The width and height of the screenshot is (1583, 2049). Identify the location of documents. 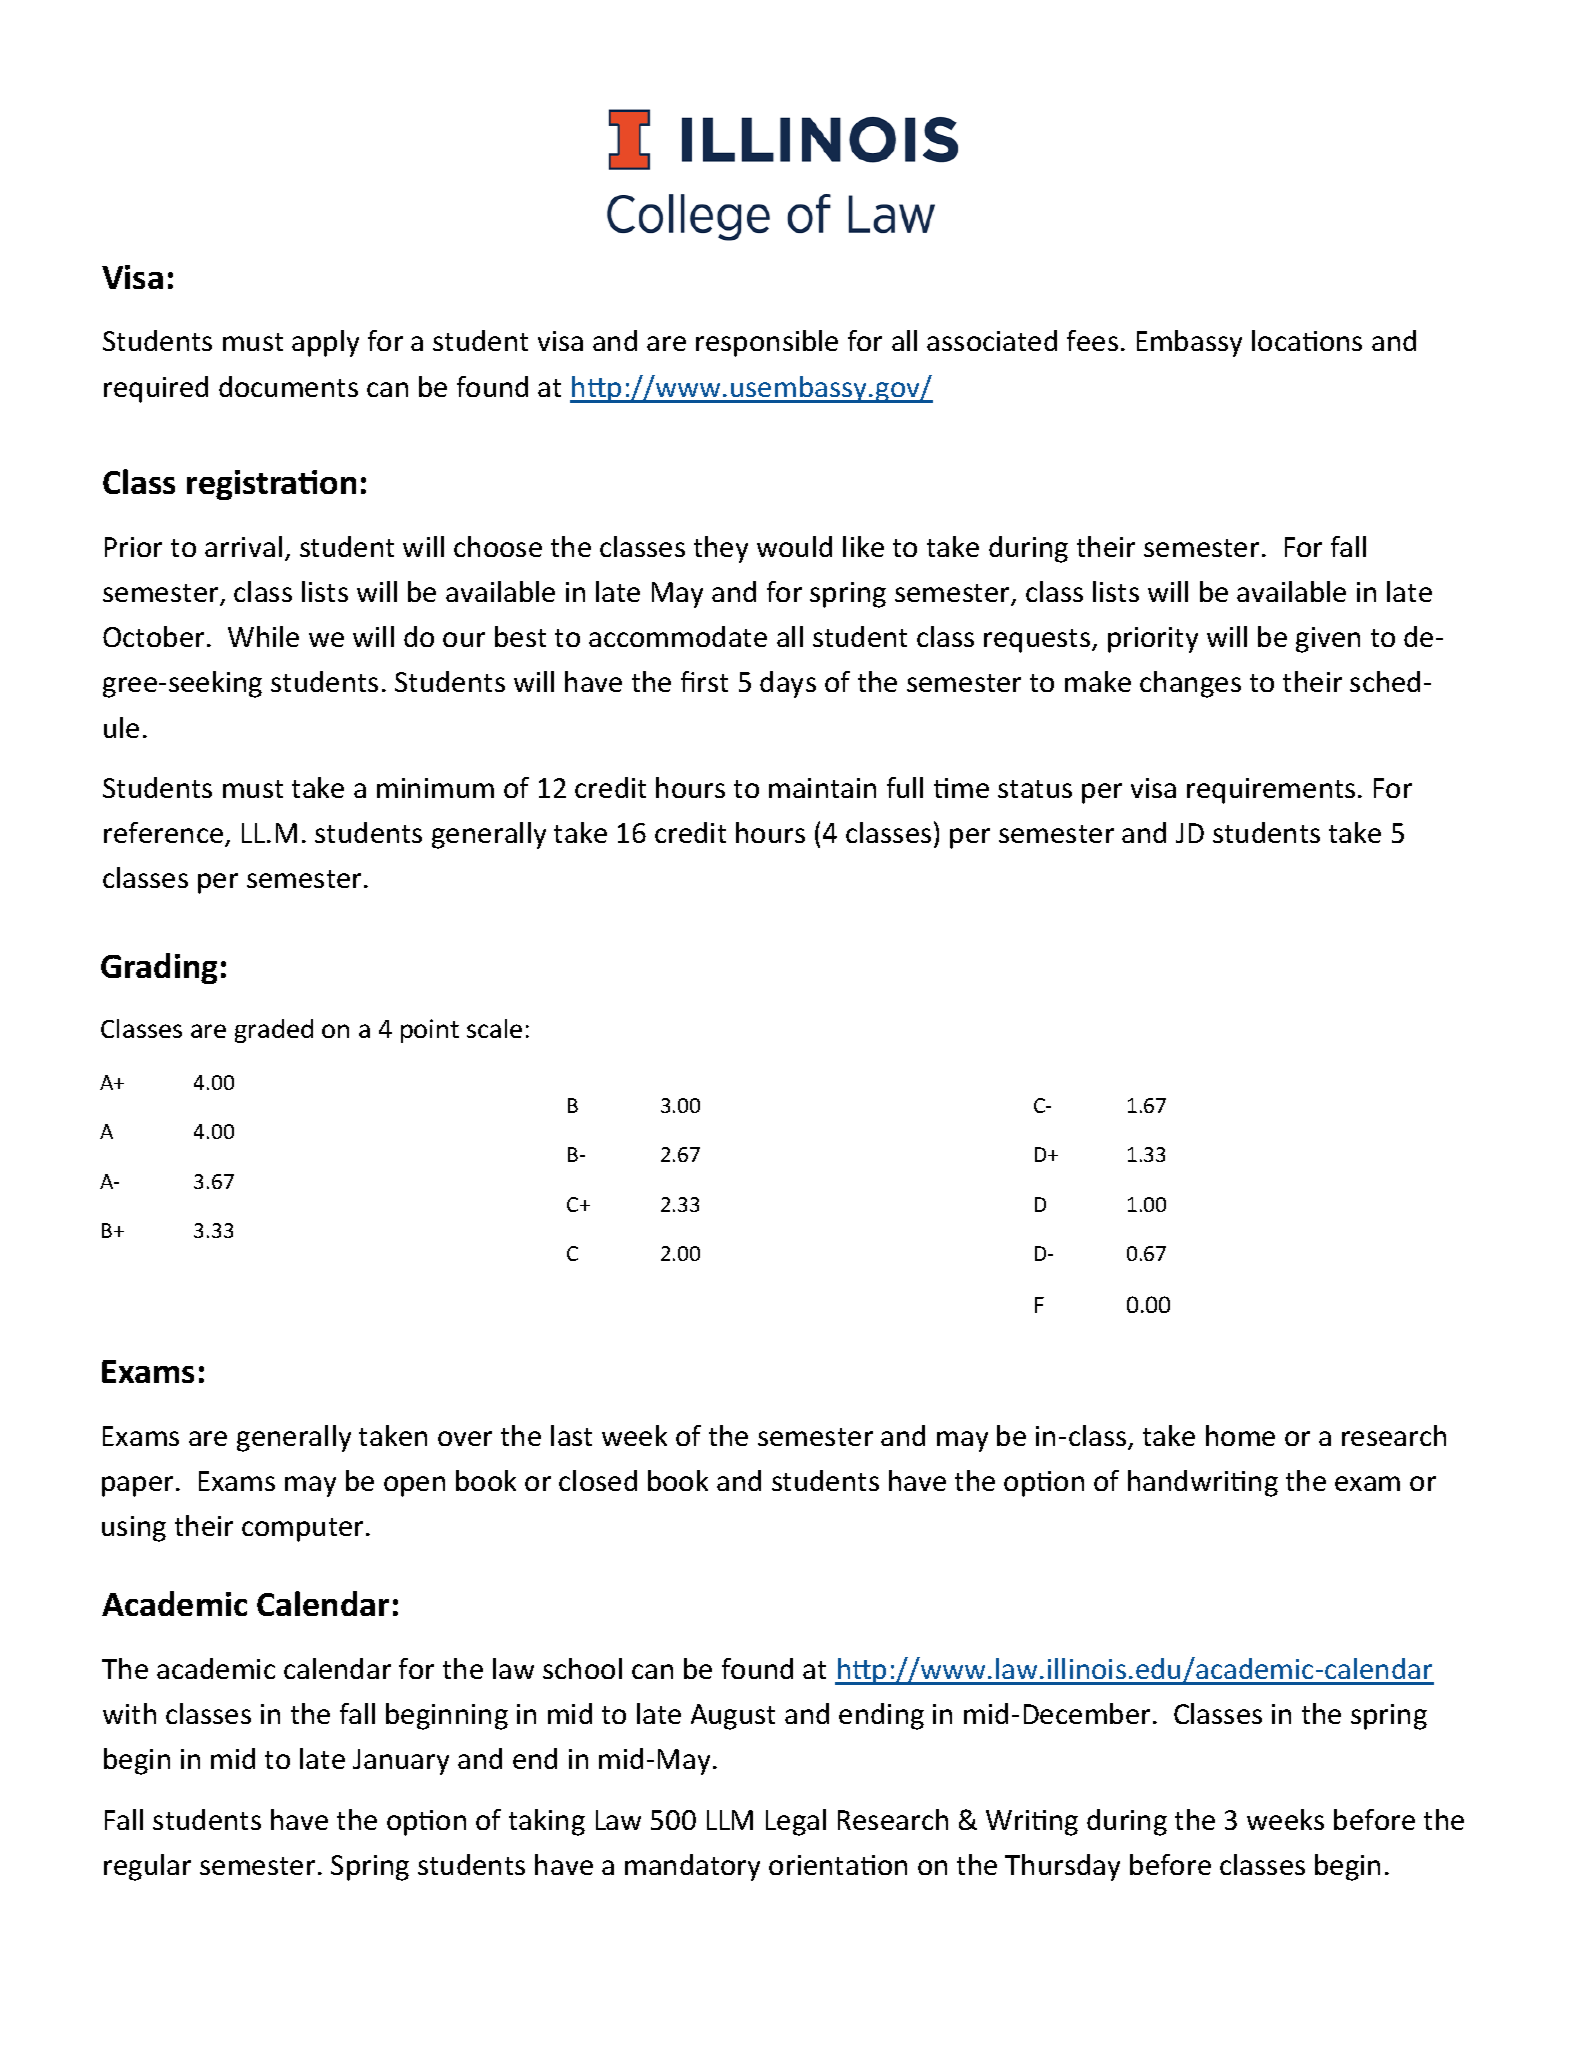
(288, 386).
